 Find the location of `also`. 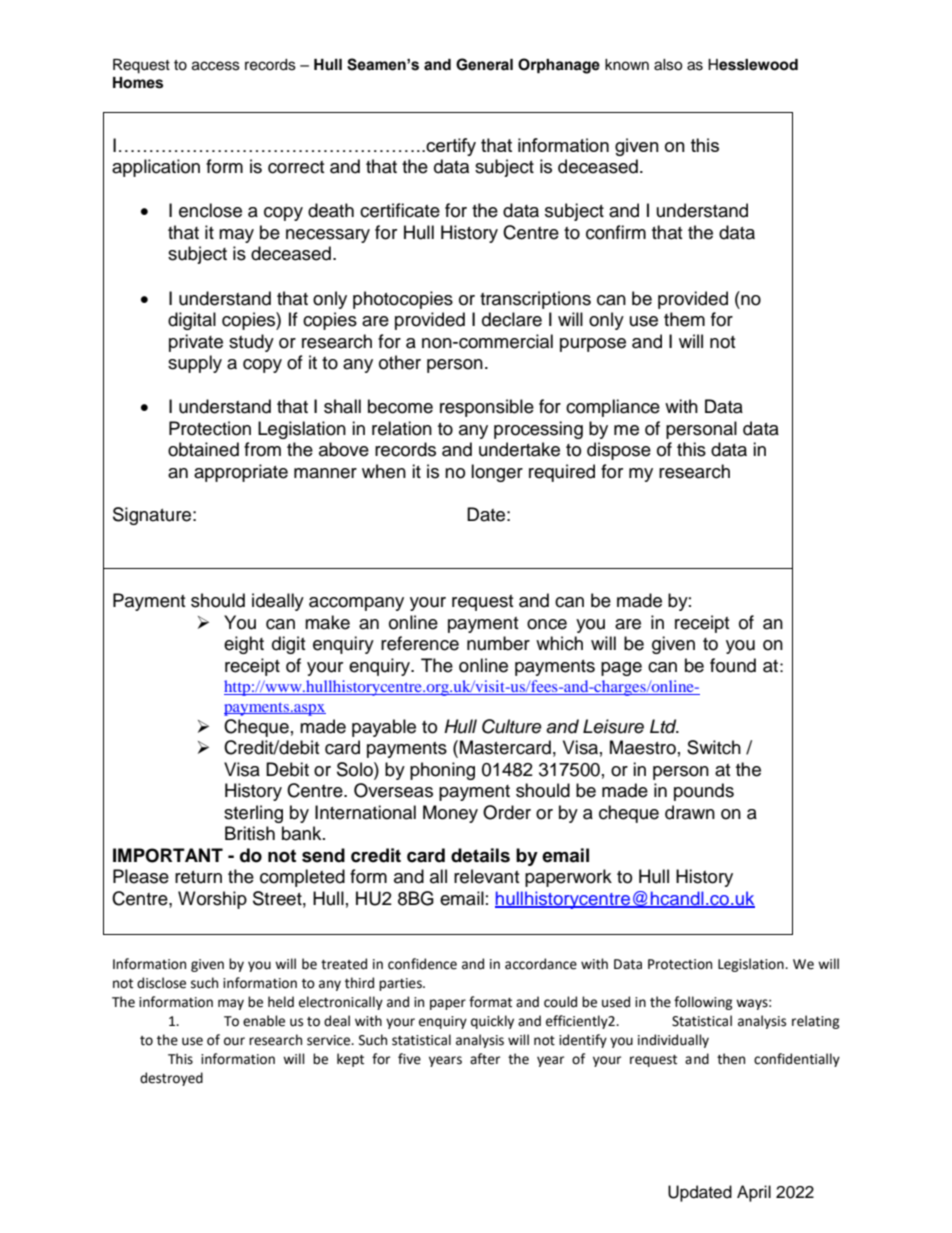

also is located at coordinates (668, 65).
